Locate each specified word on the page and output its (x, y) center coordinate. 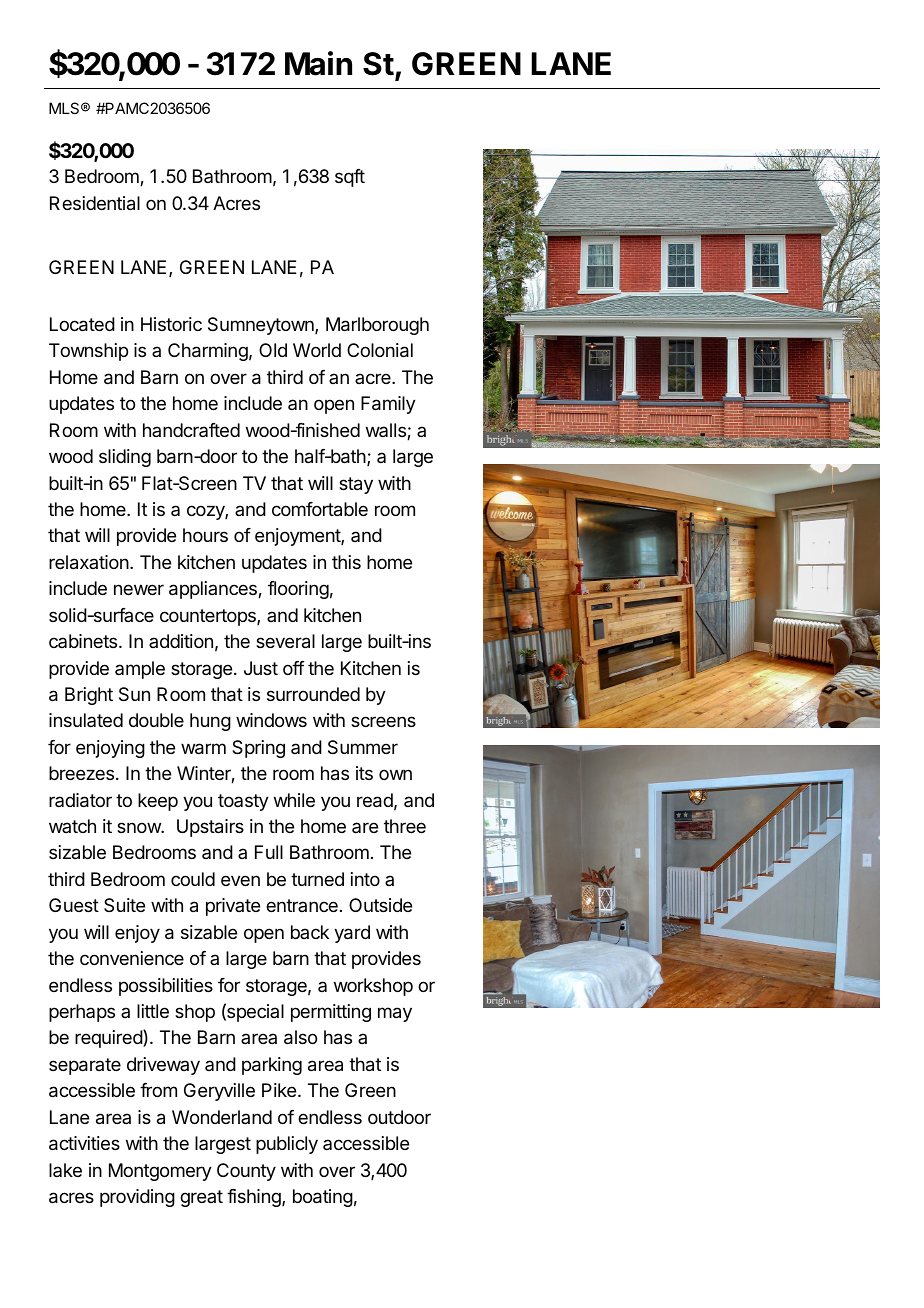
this (346, 562)
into (365, 879)
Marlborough (377, 326)
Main (318, 63)
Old (273, 350)
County (246, 1172)
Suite (124, 905)
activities (84, 1143)
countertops (209, 617)
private (233, 907)
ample (140, 670)
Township (88, 352)
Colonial (380, 350)
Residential (95, 203)
